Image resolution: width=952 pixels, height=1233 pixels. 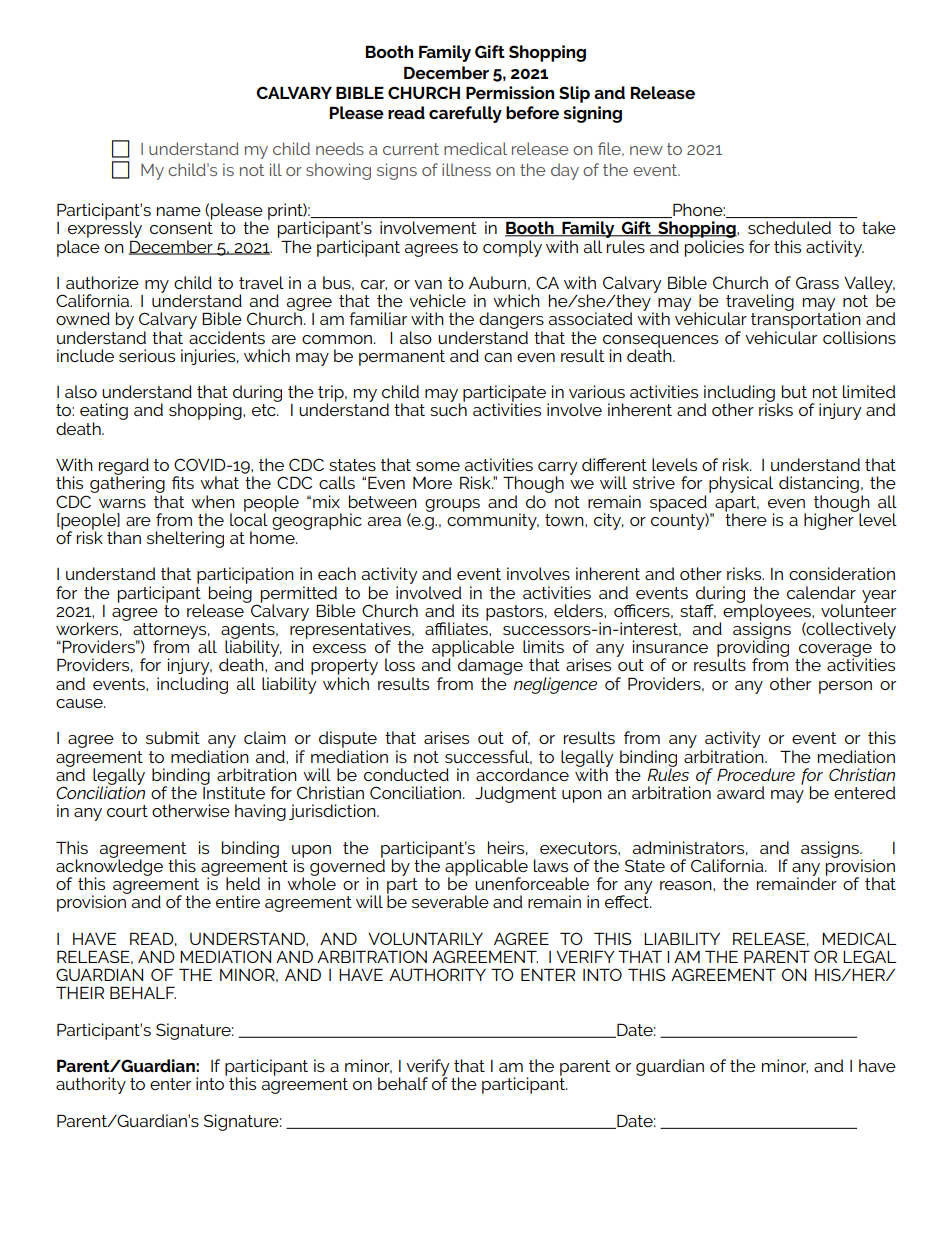 What do you see at coordinates (746, 518) in the screenshot?
I see `there` at bounding box center [746, 518].
